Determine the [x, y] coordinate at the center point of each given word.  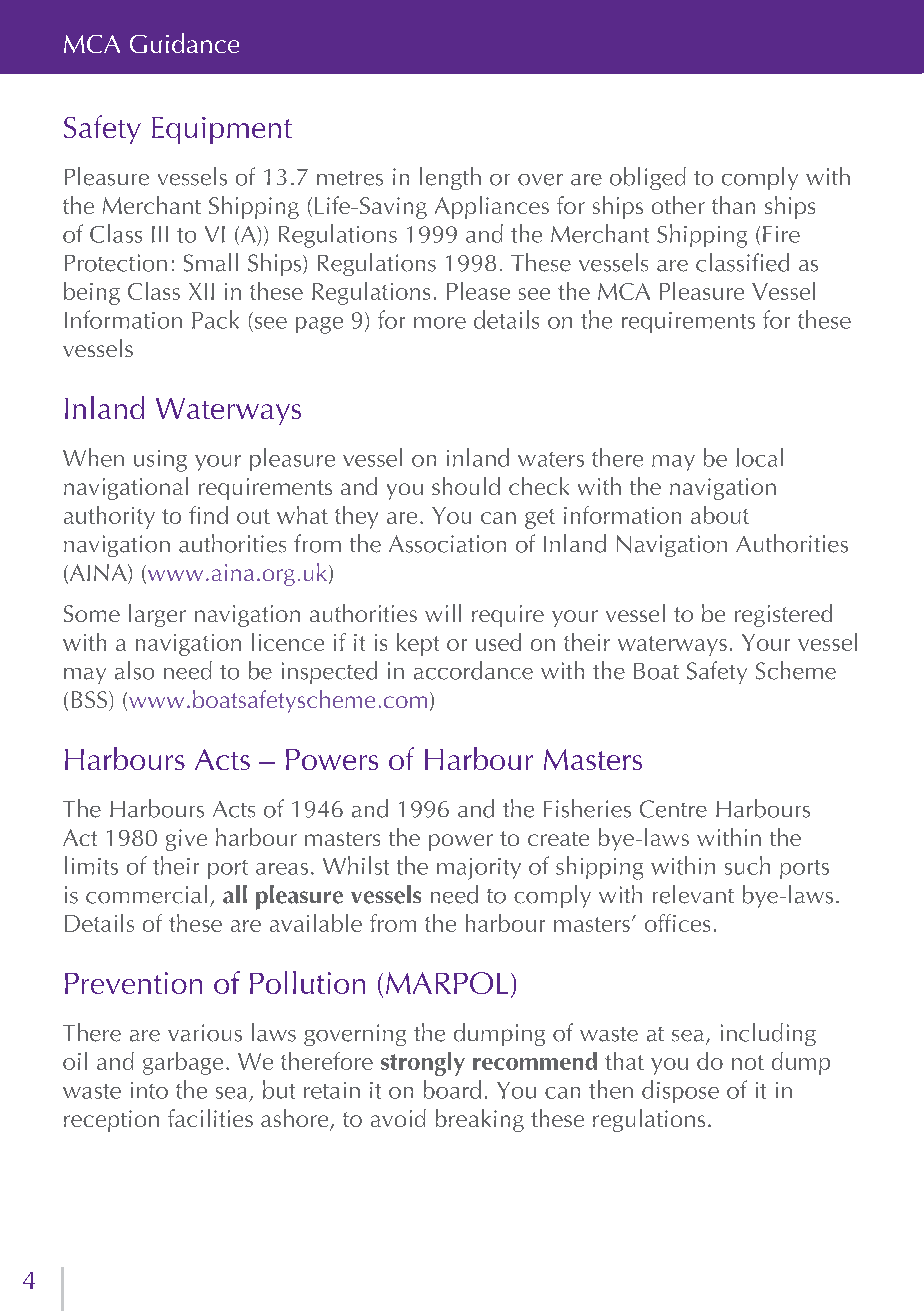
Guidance [184, 43]
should [466, 486]
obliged [648, 178]
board [452, 1089]
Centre [673, 809]
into [149, 1090]
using [160, 461]
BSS [91, 701]
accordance [473, 670]
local [759, 457]
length [450, 178]
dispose [680, 1091]
